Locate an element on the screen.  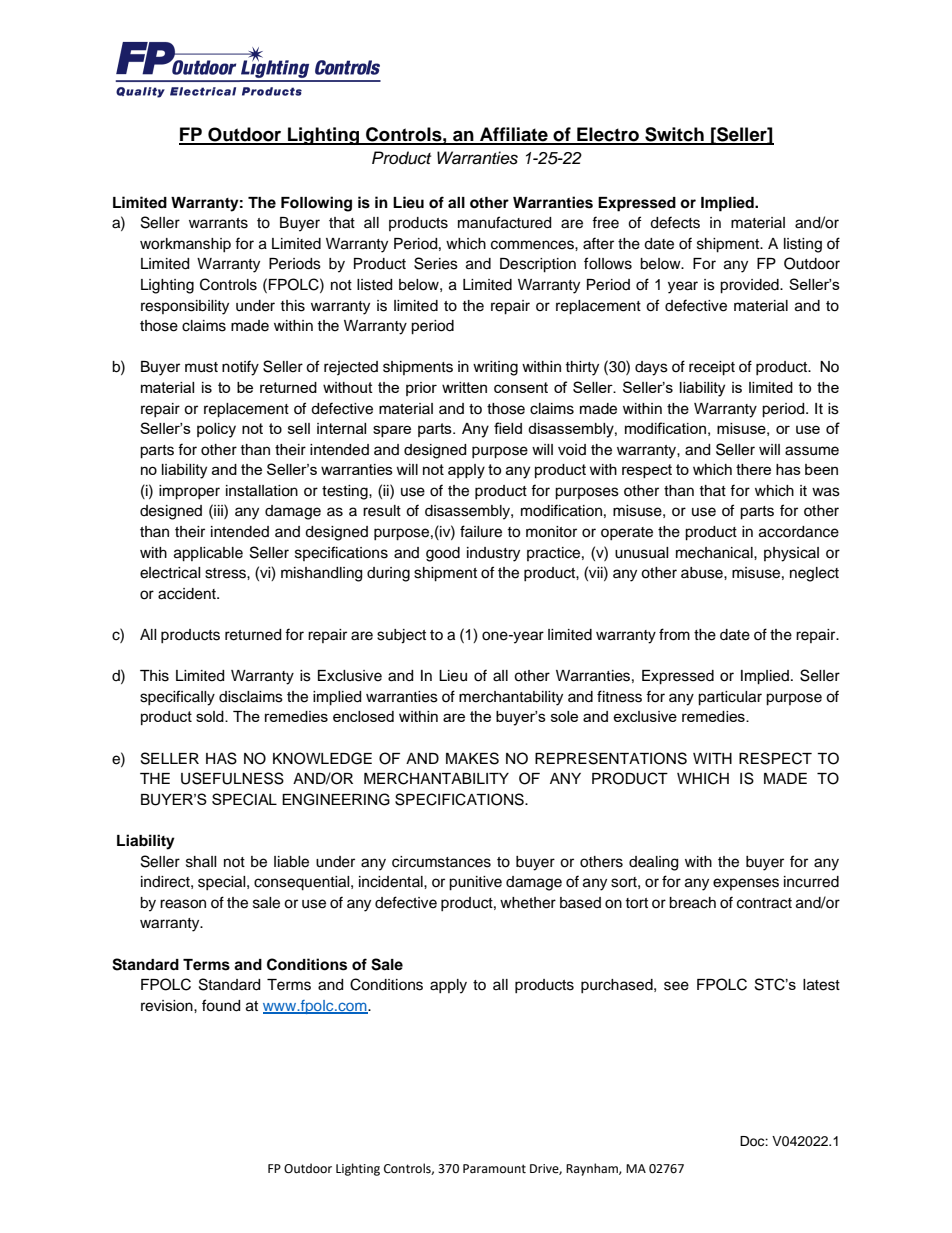
USEFULNESS is located at coordinates (232, 778).
